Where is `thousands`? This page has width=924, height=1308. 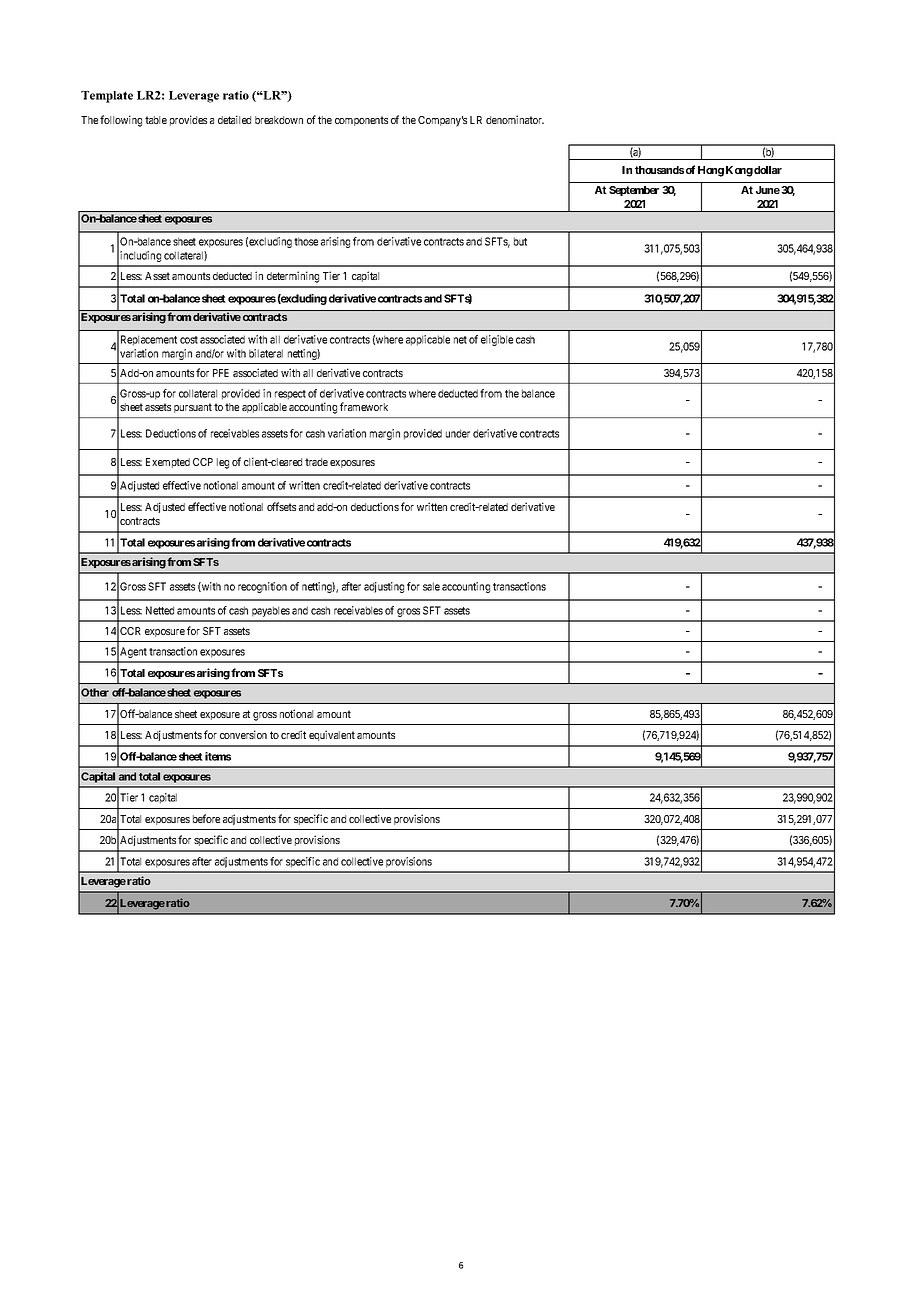 thousands is located at coordinates (659, 170).
